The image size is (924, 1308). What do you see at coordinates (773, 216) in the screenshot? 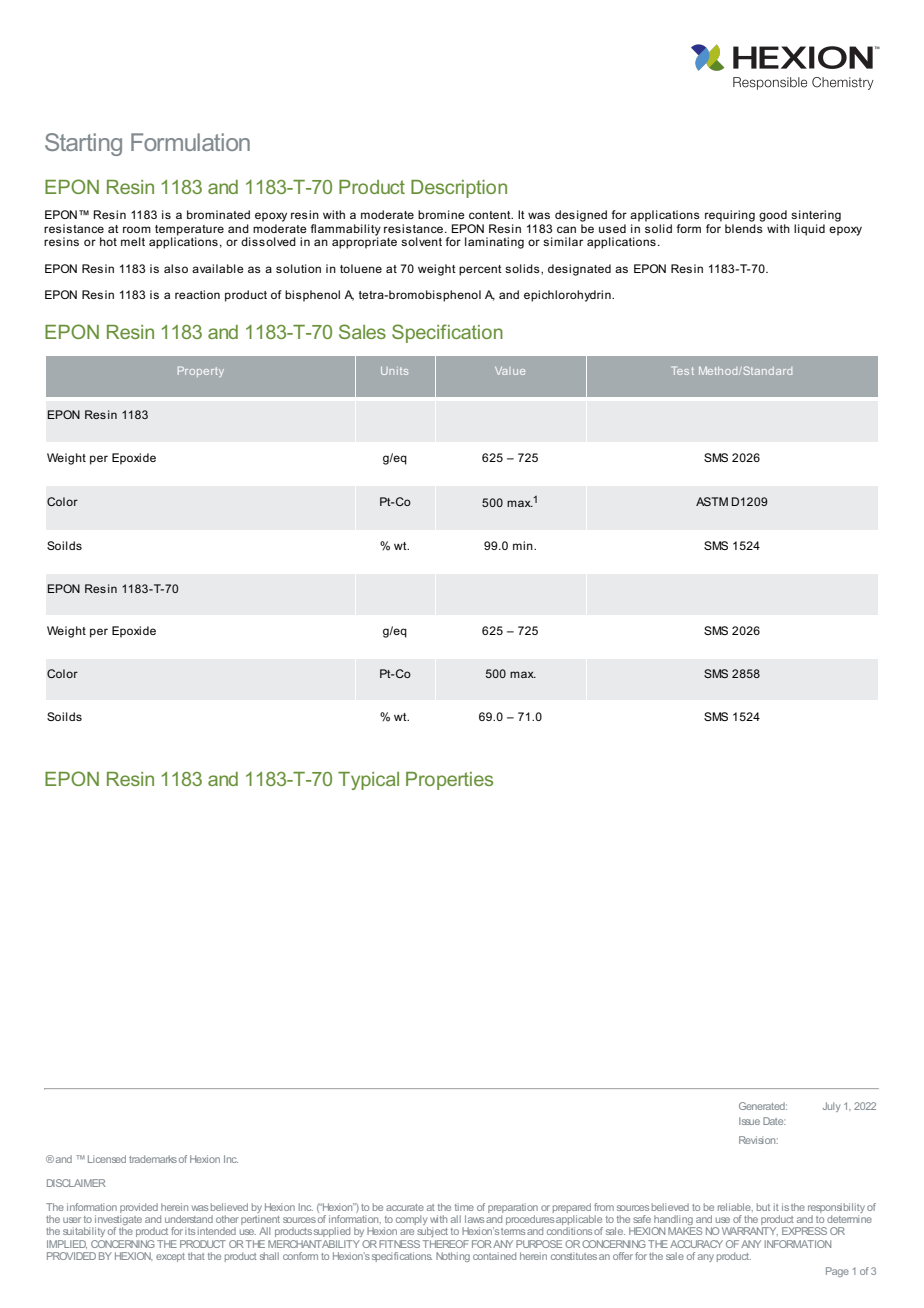
I see `good` at bounding box center [773, 216].
